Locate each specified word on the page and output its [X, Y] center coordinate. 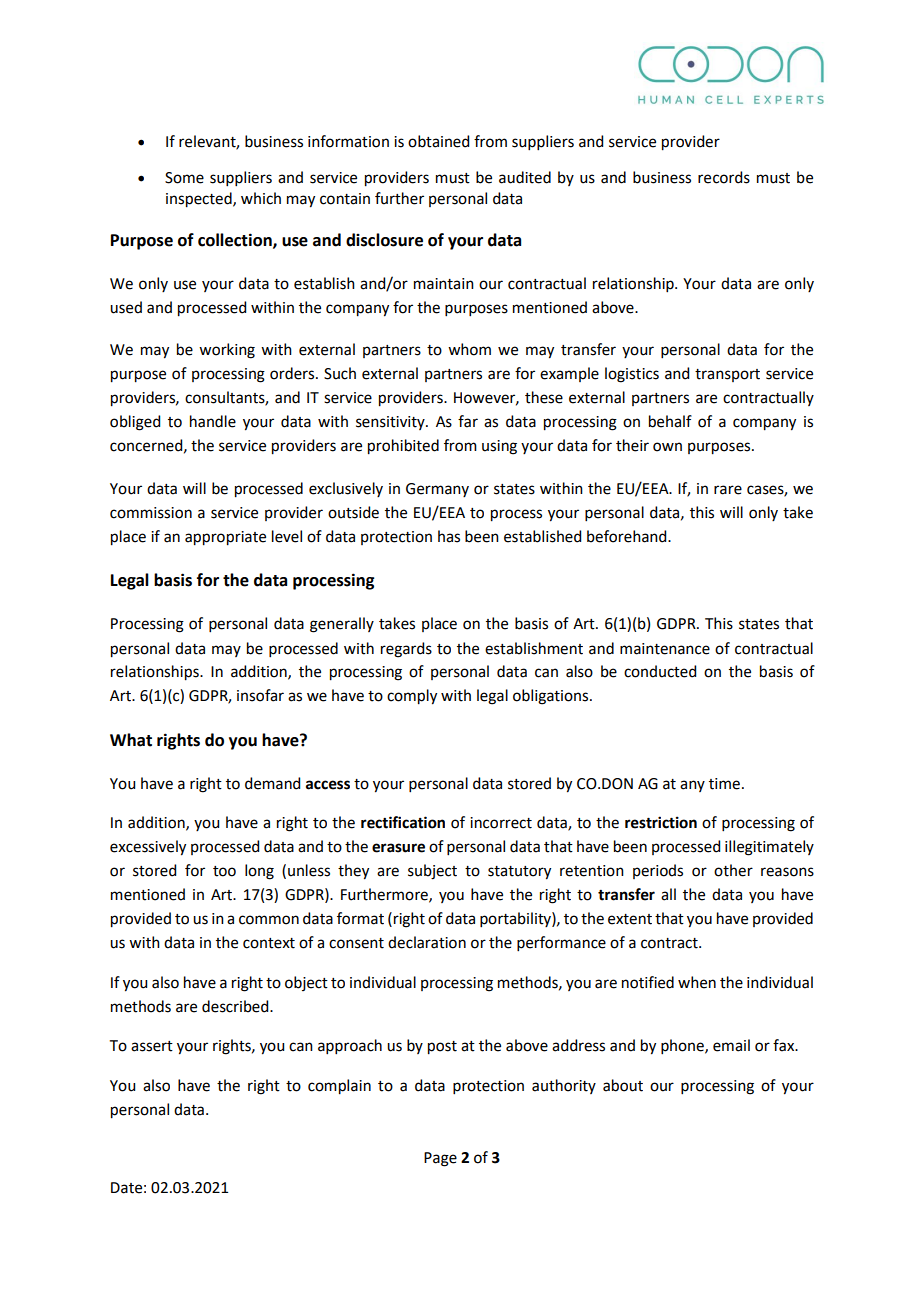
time [724, 784]
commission [151, 513]
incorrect [501, 823]
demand [272, 783]
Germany [437, 490]
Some [184, 178]
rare [728, 490]
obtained [438, 141]
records [724, 177]
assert [152, 1046]
